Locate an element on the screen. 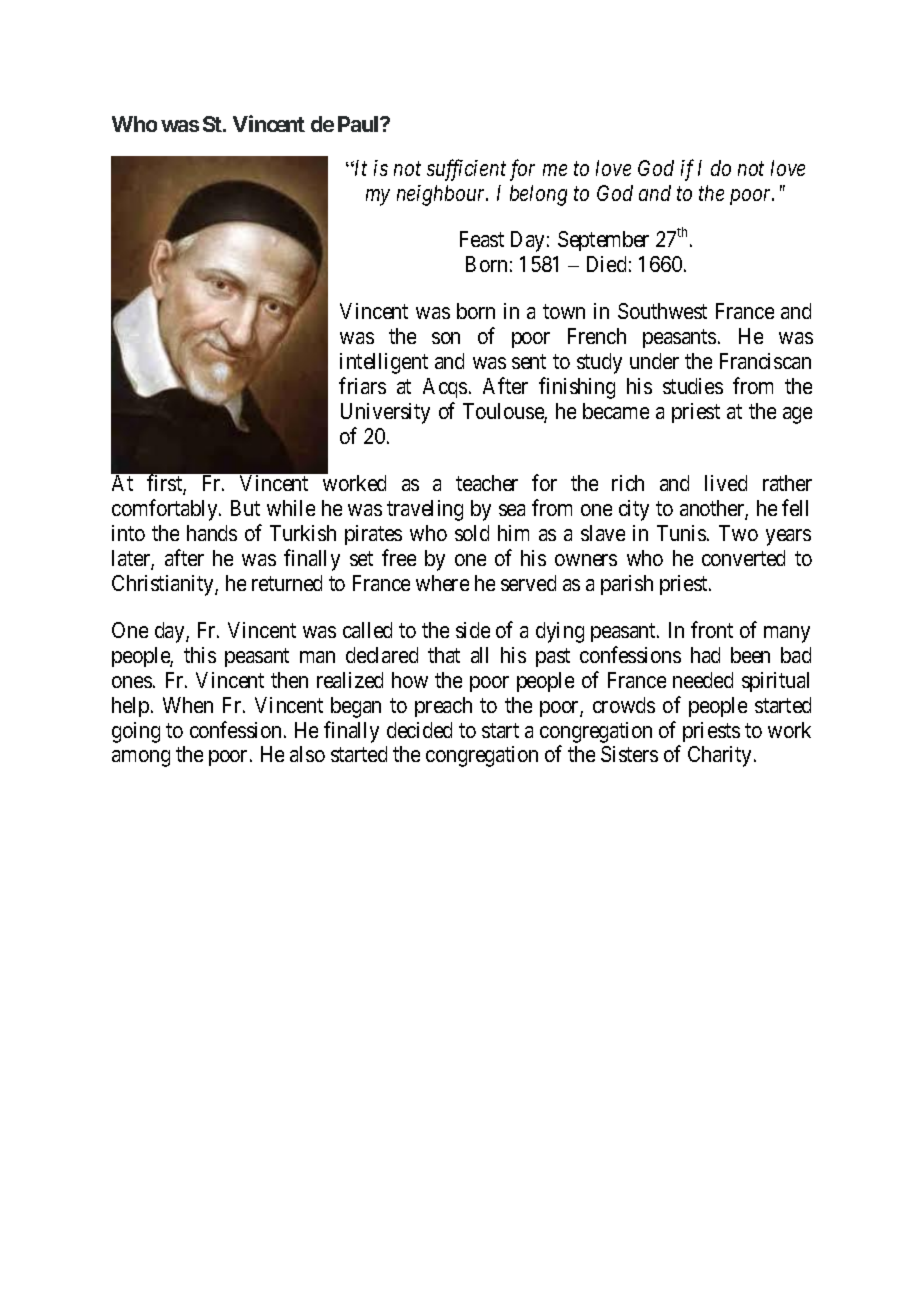 This screenshot has height=1308, width=924. going is located at coordinates (136, 732).
